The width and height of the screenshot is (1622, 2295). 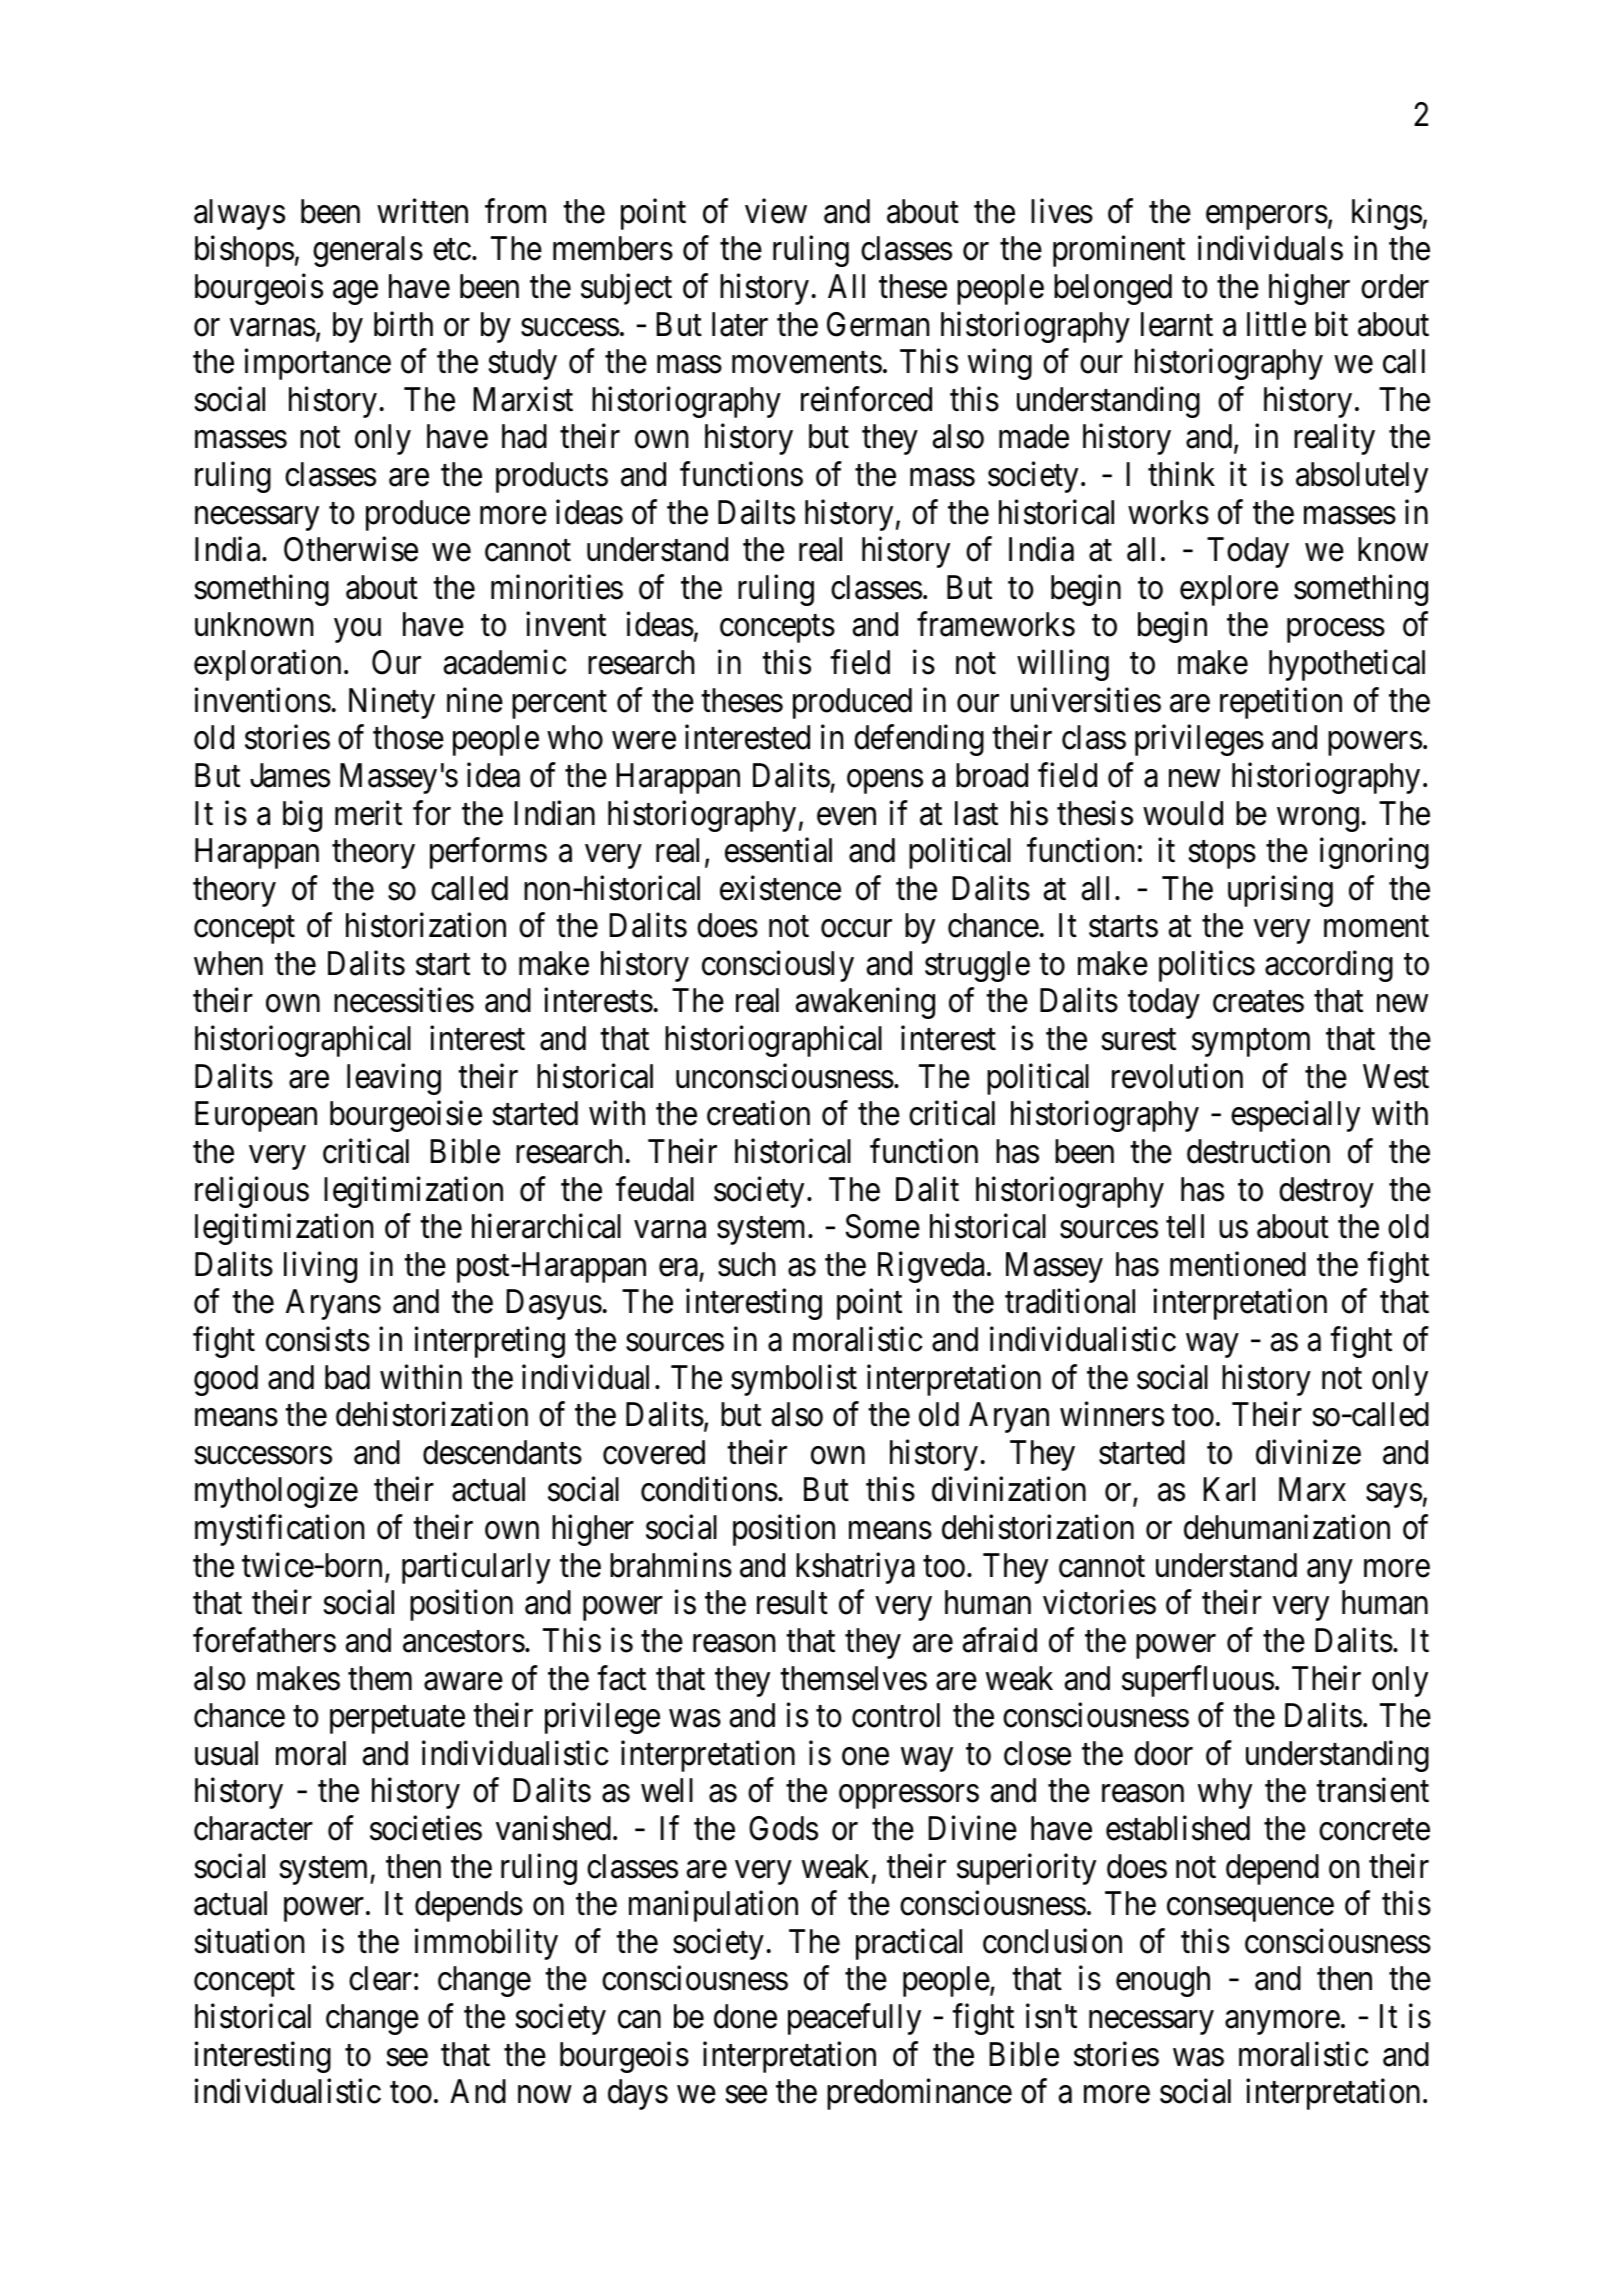 What do you see at coordinates (1280, 891) in the screenshot?
I see `uprising` at bounding box center [1280, 891].
